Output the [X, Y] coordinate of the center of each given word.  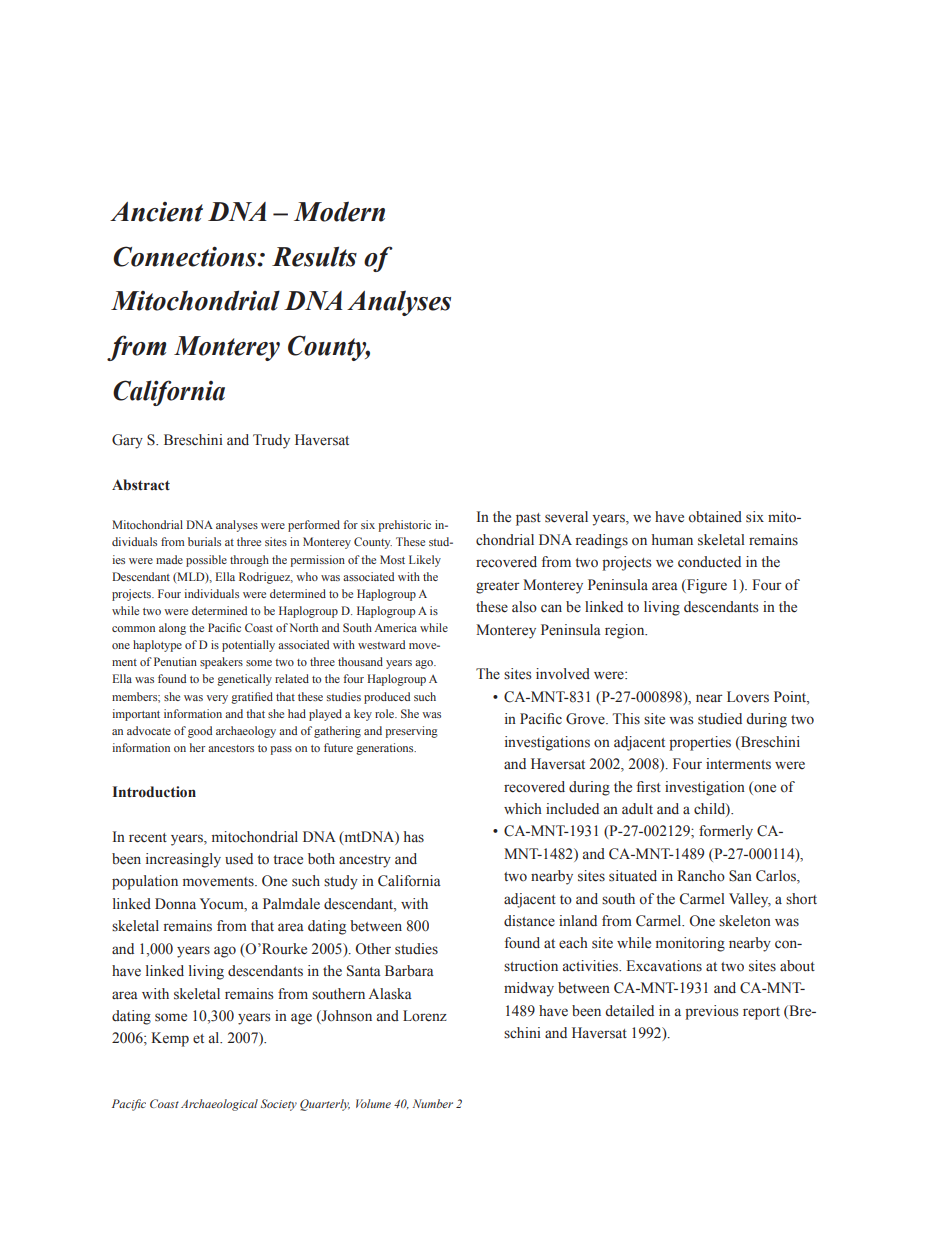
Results [314, 256]
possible [206, 561]
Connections [186, 256]
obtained [715, 517]
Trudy [271, 441]
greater [498, 587]
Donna [175, 904]
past [528, 519]
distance [529, 921]
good [200, 732]
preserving [411, 732]
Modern [339, 211]
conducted [709, 562]
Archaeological [219, 1105]
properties [700, 743]
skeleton [745, 921]
